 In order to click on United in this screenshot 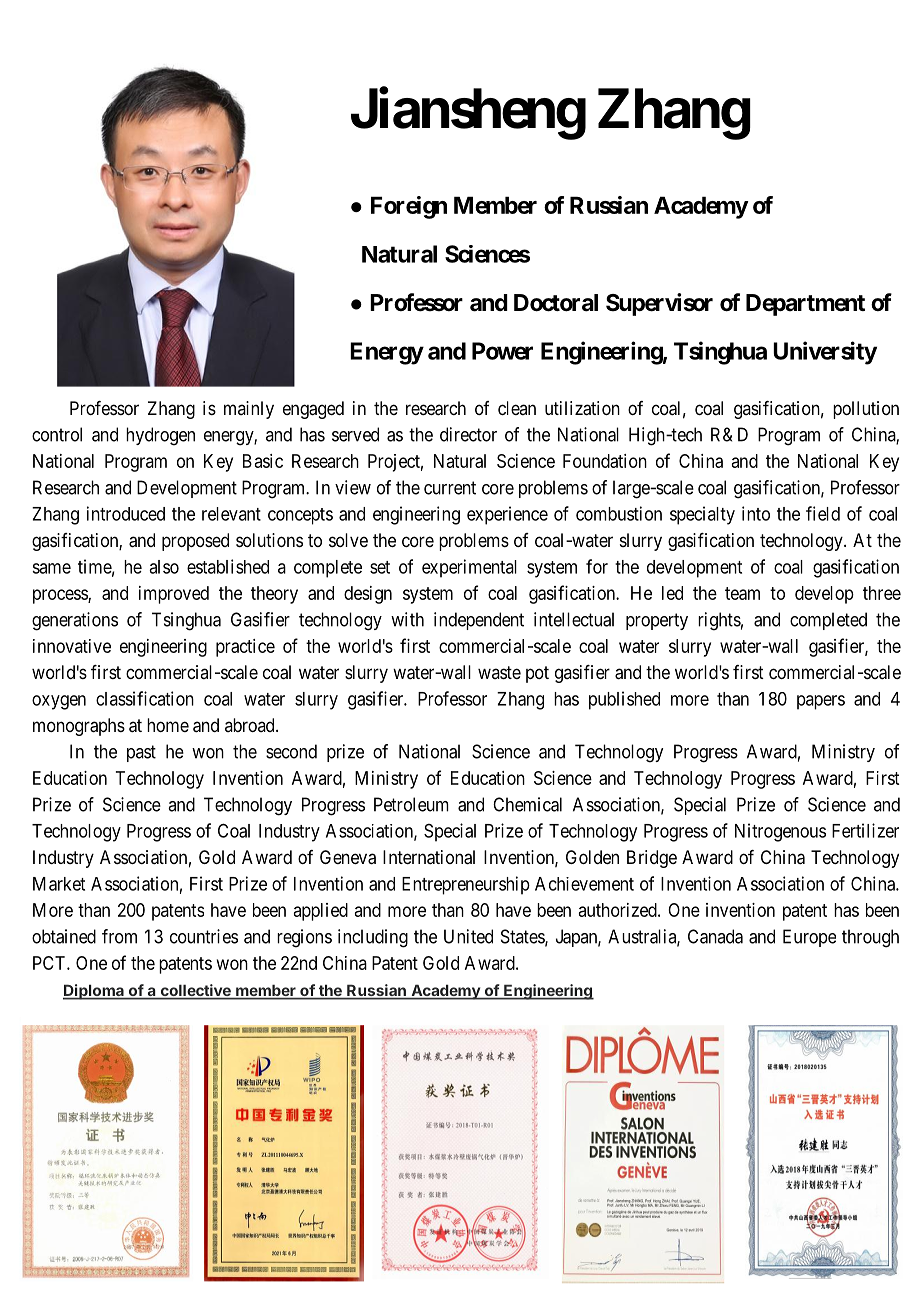, I will do `click(468, 936)`.
